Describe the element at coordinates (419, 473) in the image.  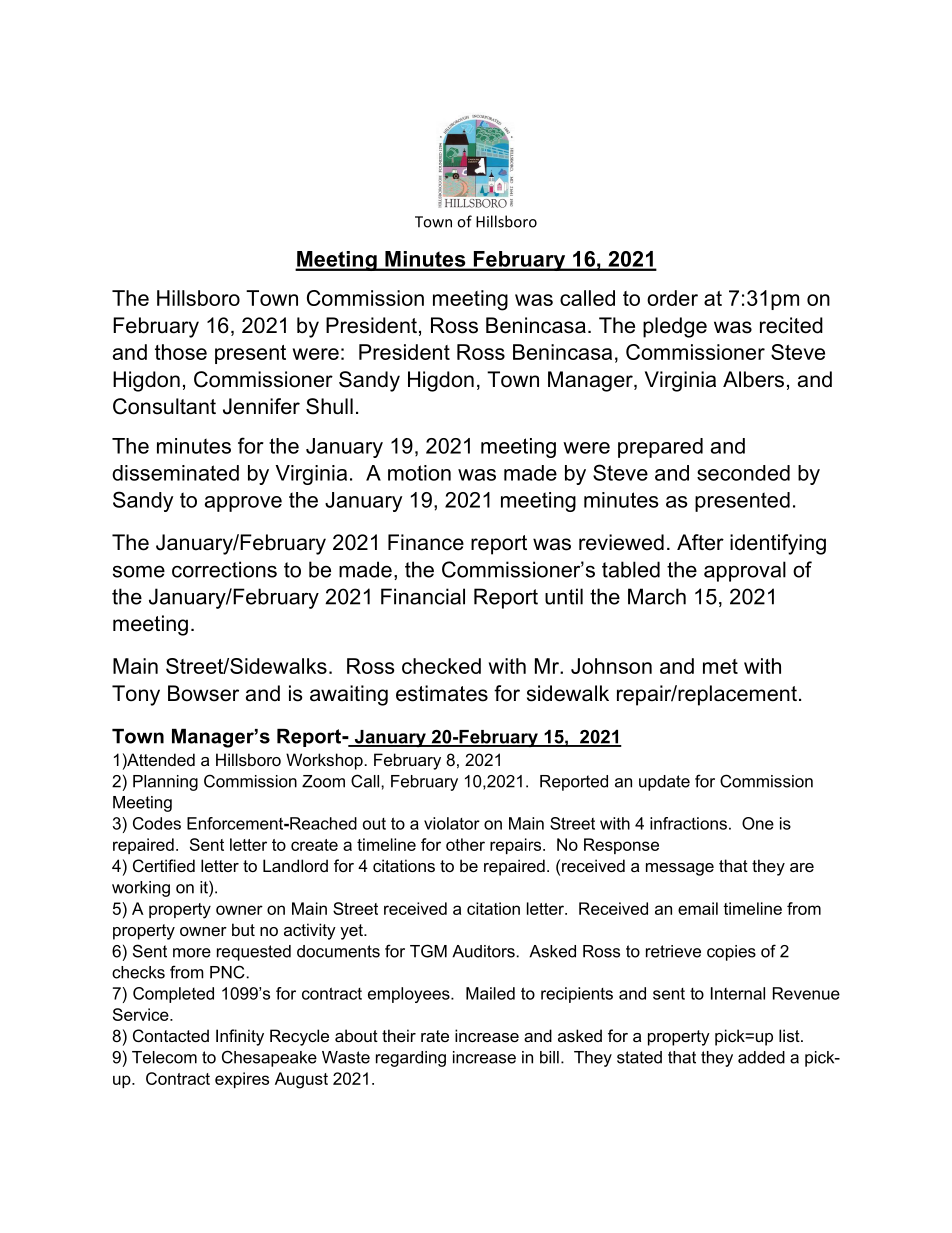
I see `motion` at that location.
